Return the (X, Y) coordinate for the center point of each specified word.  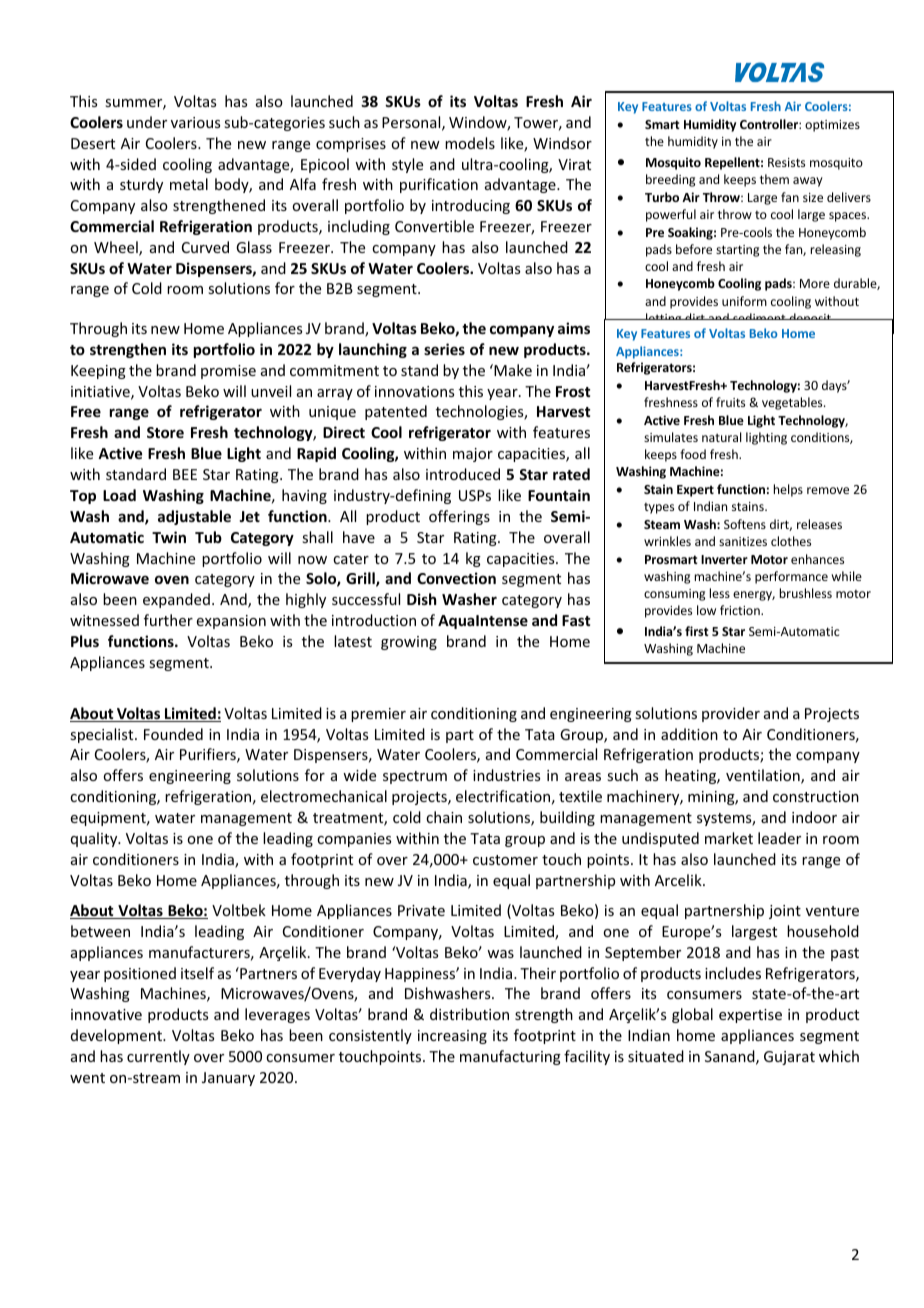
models (470, 143)
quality (95, 839)
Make (512, 370)
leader (779, 838)
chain (444, 817)
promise (228, 372)
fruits (730, 402)
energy (754, 596)
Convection (456, 578)
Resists (786, 162)
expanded (176, 600)
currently (158, 1057)
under (147, 122)
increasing (452, 1037)
